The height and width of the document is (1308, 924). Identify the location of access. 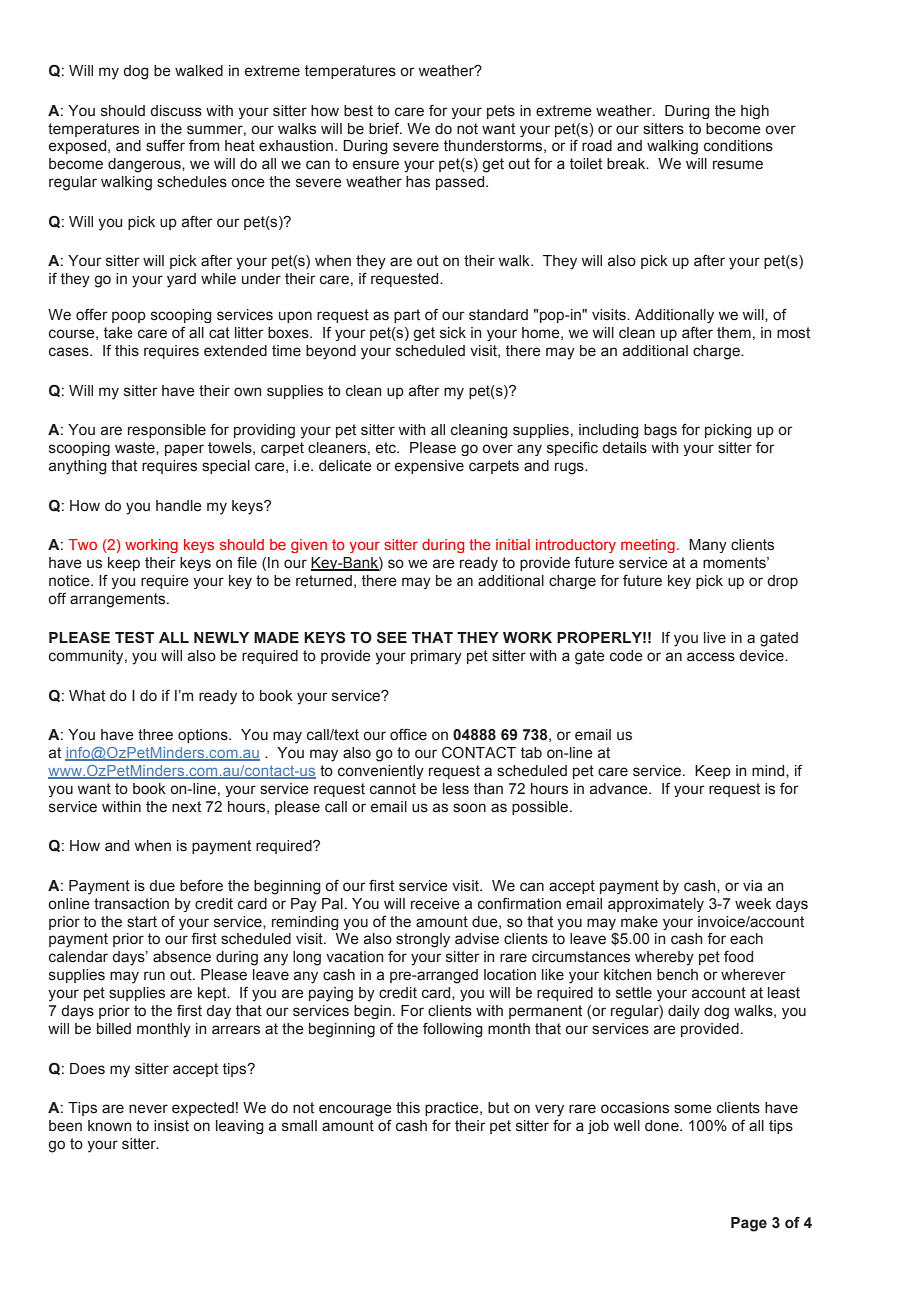
(711, 657).
